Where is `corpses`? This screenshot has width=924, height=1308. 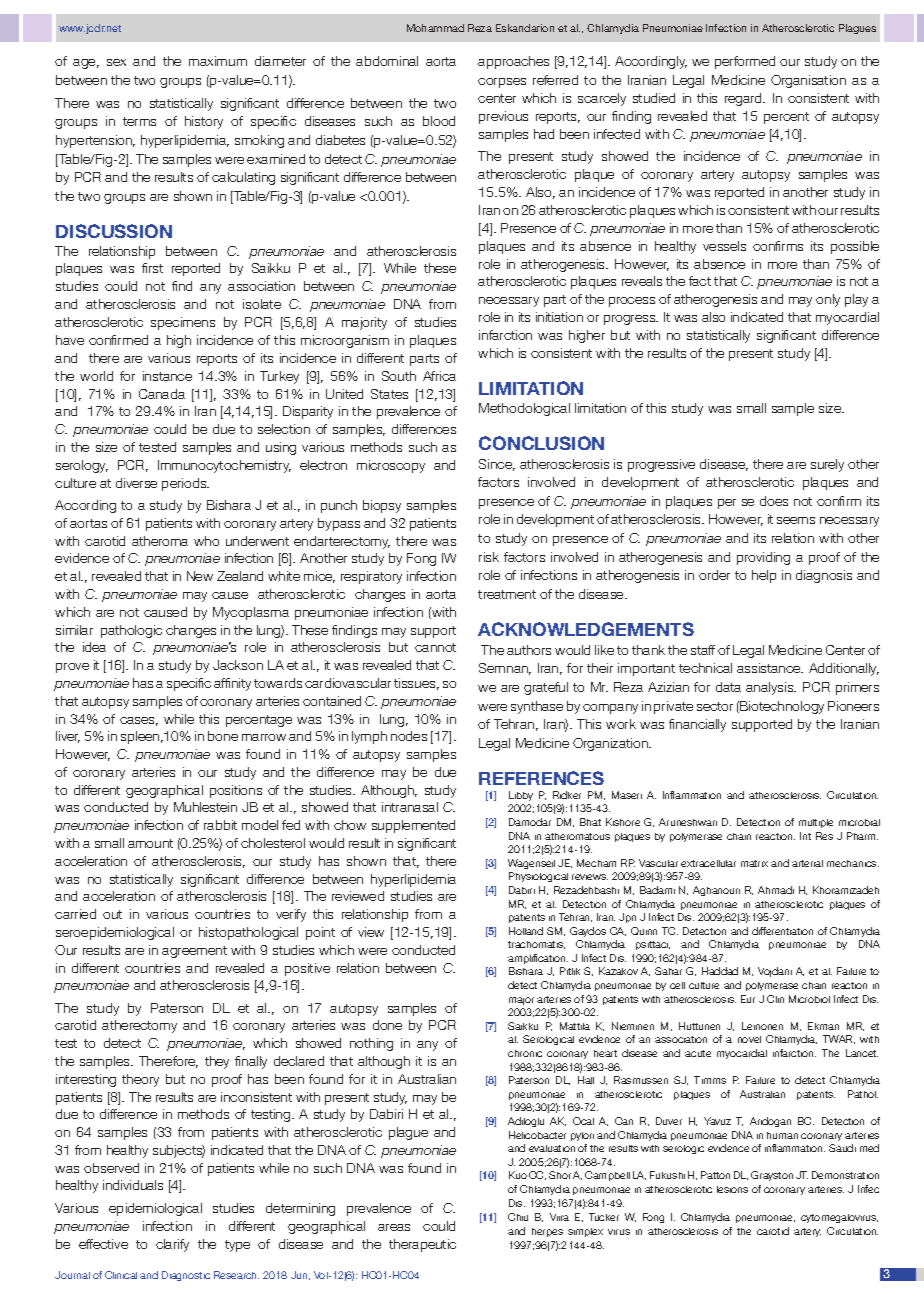 corpses is located at coordinates (502, 83).
